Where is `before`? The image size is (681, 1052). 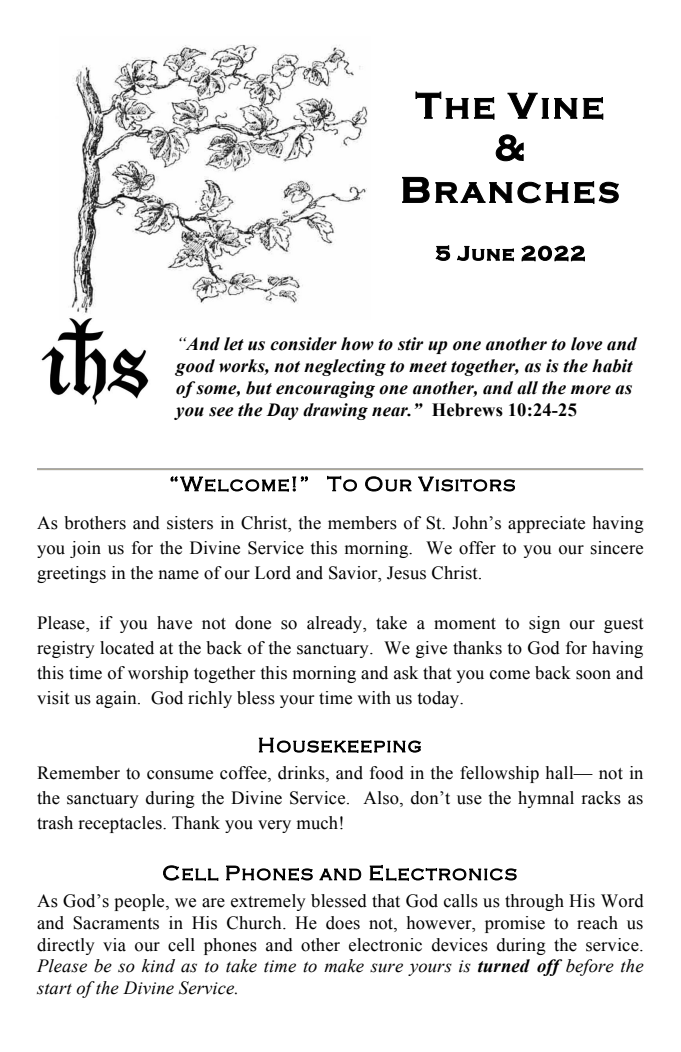
before is located at coordinates (590, 967).
